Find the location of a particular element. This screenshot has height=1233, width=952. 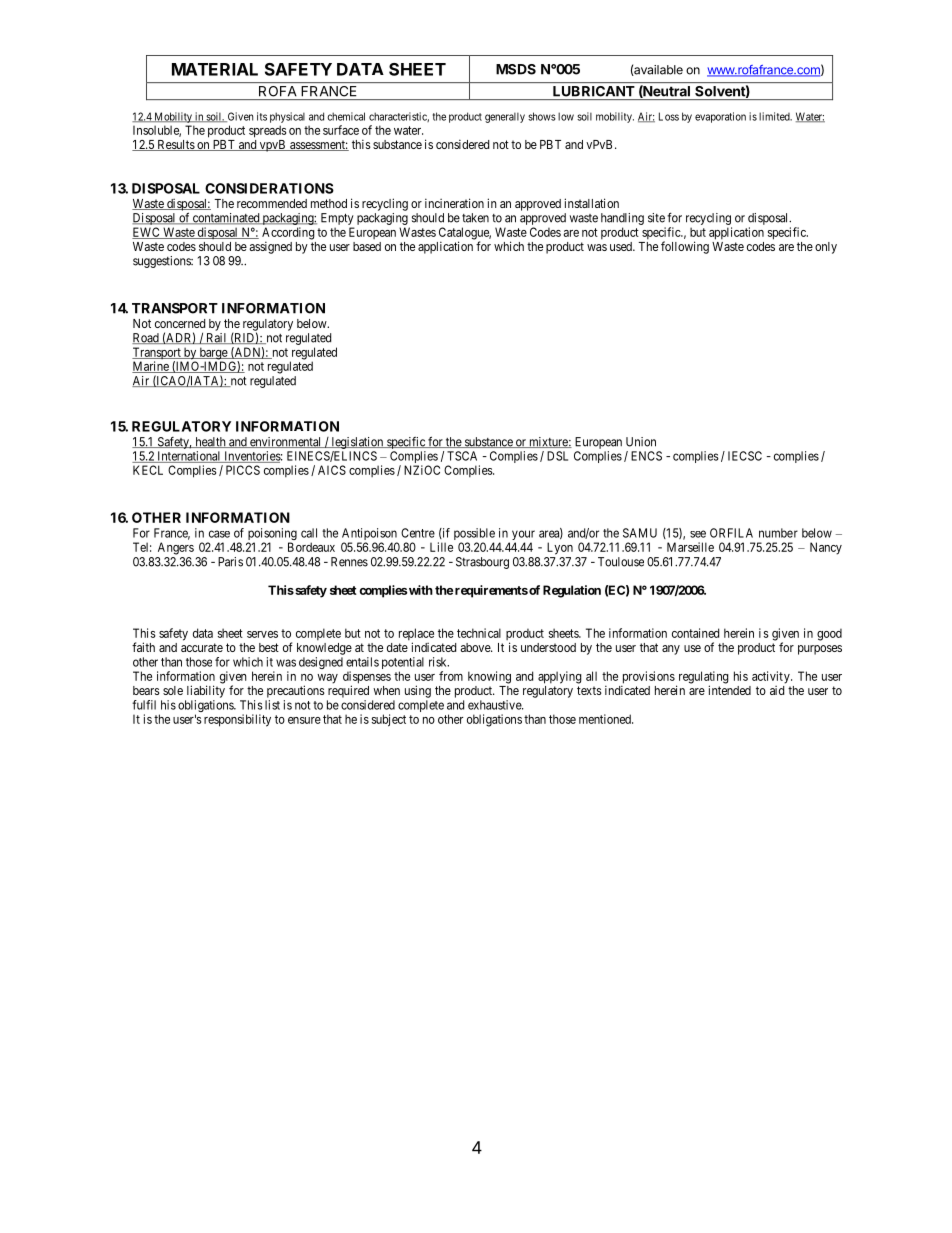

MSDS is located at coordinates (516, 69).
